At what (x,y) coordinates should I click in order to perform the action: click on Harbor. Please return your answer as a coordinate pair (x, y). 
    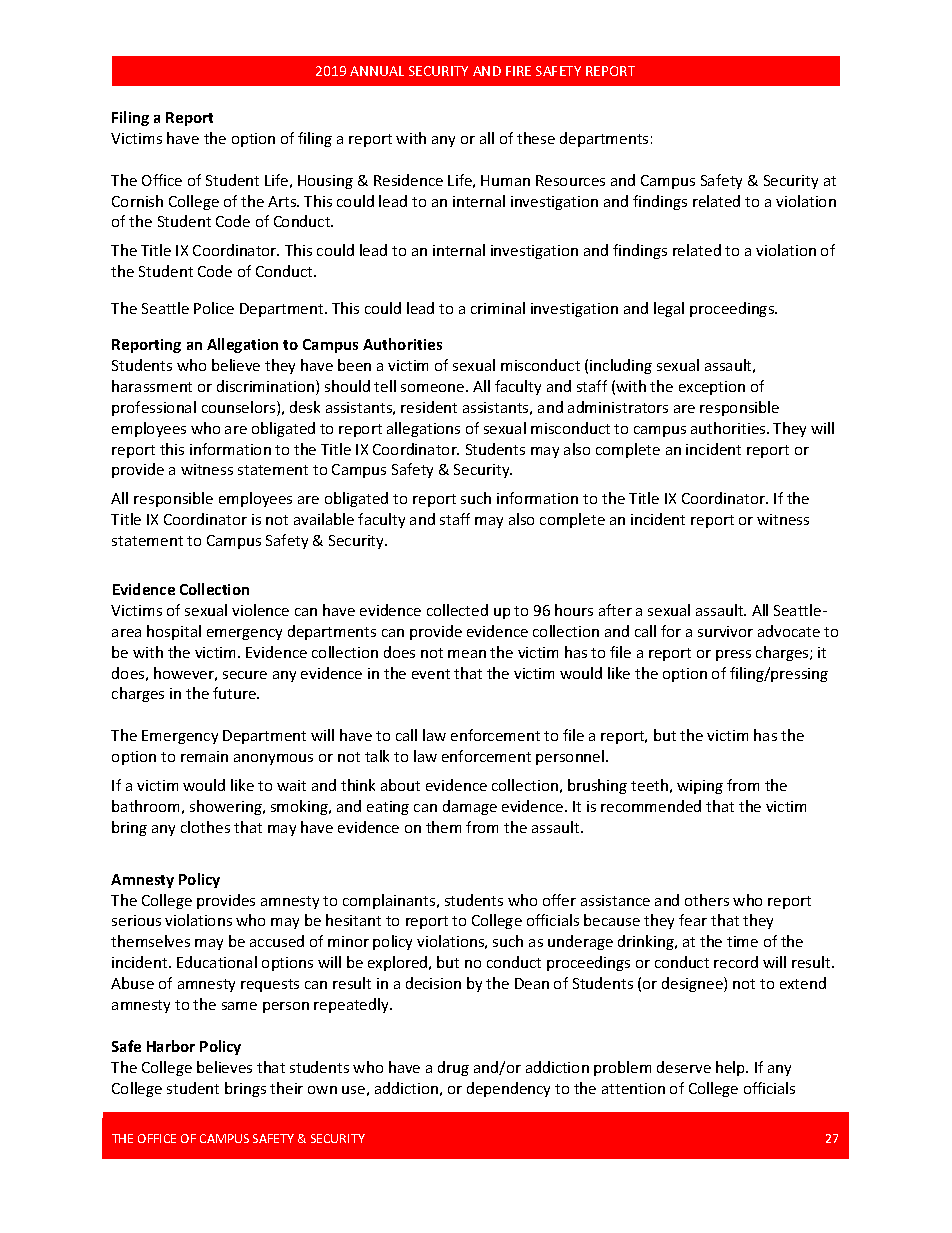
    Looking at the image, I should click on (171, 1046).
